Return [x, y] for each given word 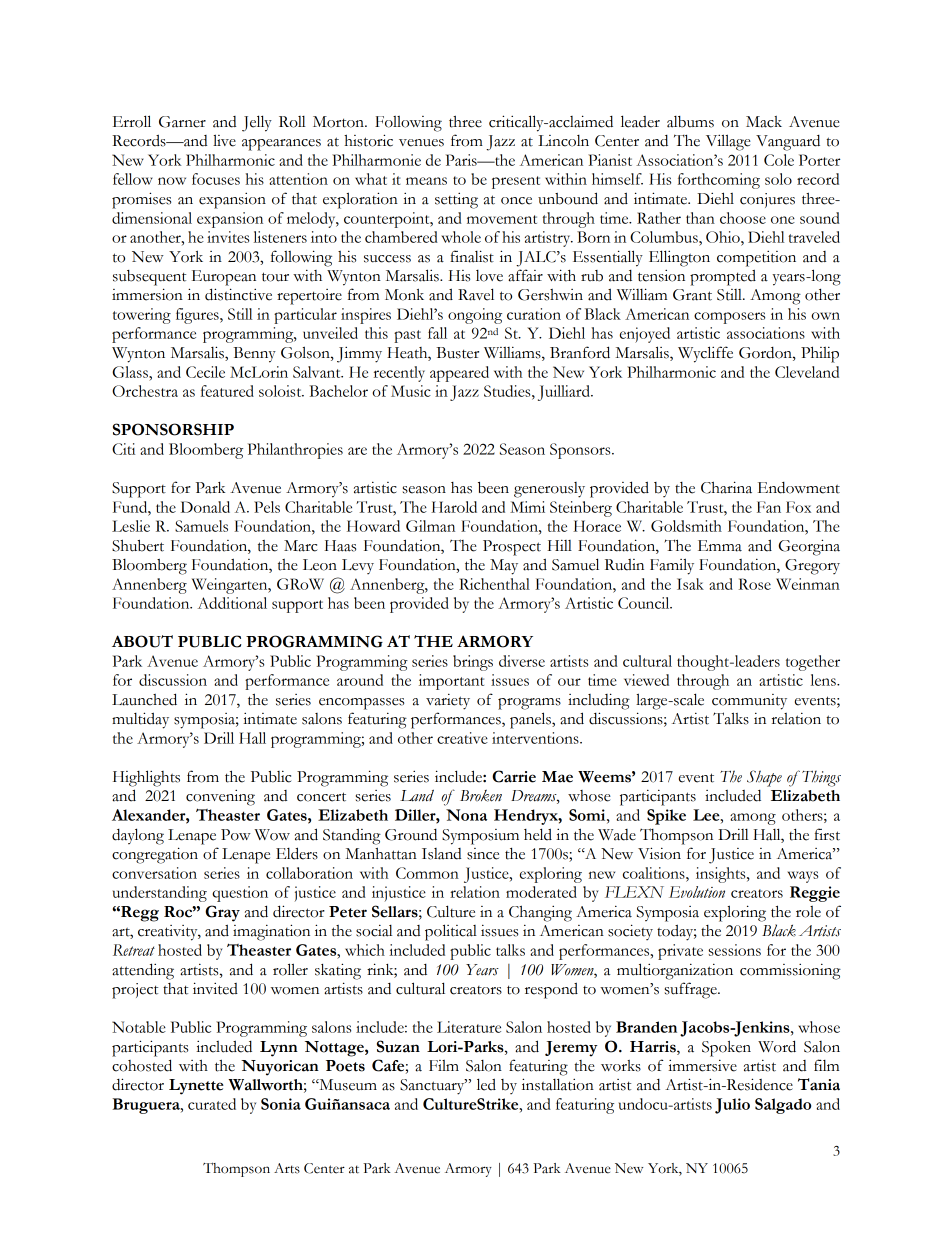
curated [212, 1104]
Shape [764, 778]
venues [421, 143]
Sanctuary [433, 1087]
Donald [205, 507]
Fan [769, 507]
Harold [454, 507]
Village [728, 142]
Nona [466, 815]
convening [220, 798]
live [224, 140]
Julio [732, 1106]
